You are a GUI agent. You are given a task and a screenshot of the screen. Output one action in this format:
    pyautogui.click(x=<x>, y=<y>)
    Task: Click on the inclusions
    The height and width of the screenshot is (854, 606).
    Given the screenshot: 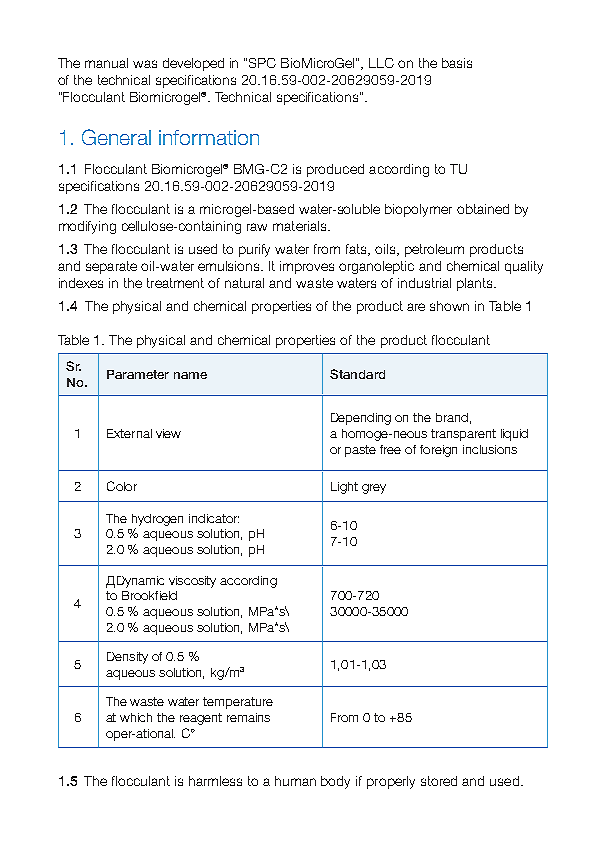 What is the action you would take?
    pyautogui.click(x=490, y=449)
